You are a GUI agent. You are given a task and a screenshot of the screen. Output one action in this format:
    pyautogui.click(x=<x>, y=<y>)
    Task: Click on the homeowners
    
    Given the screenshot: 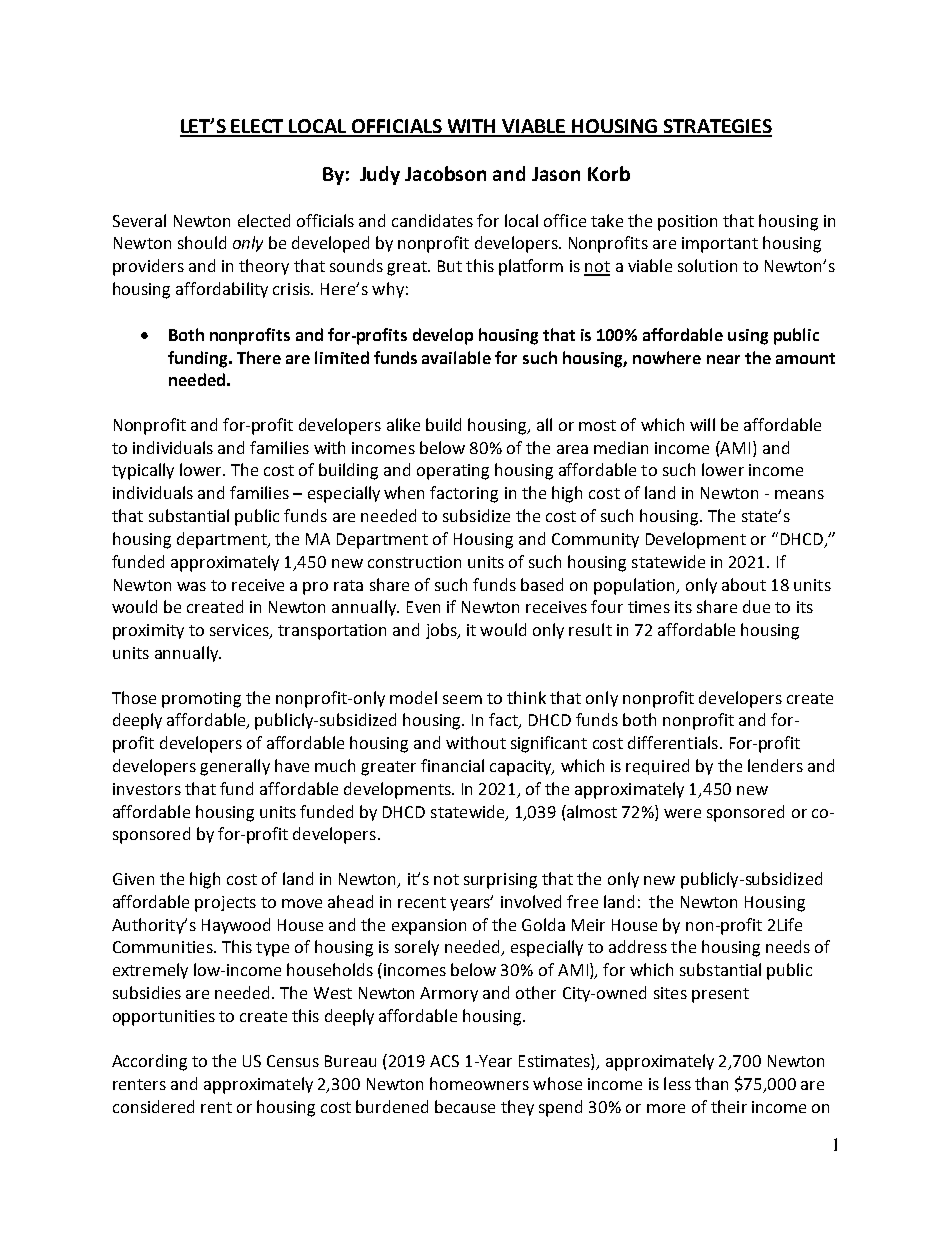 What is the action you would take?
    pyautogui.click(x=479, y=1083)
